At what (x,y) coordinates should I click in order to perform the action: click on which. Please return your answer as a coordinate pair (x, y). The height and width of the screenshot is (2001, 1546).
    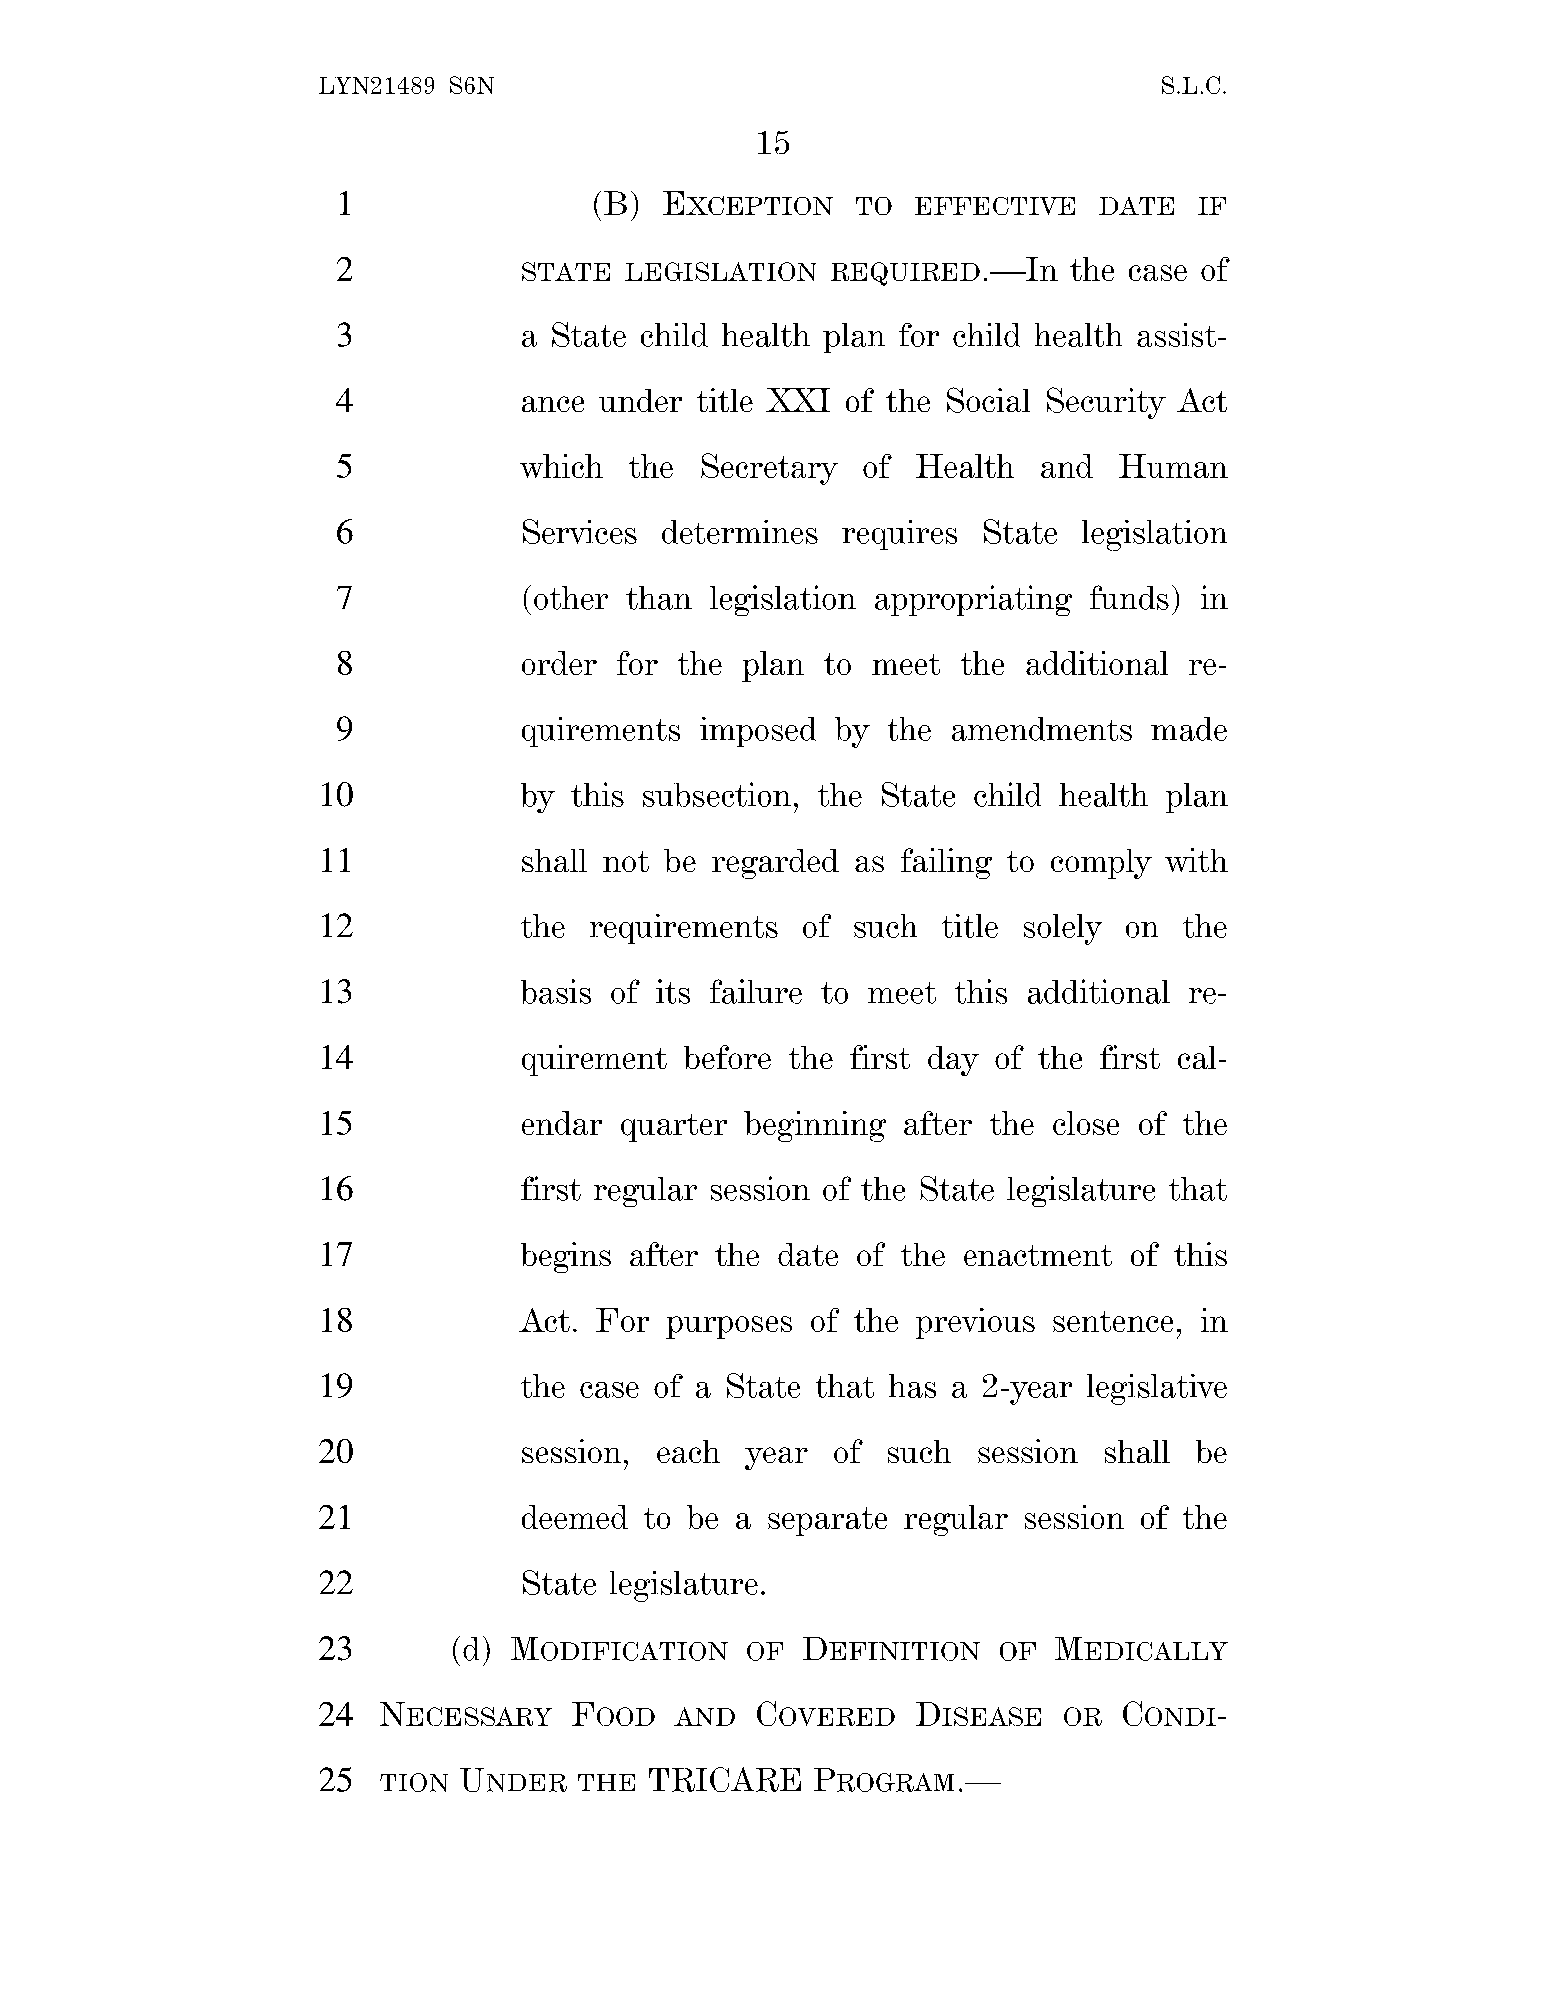
    Looking at the image, I should click on (561, 466).
